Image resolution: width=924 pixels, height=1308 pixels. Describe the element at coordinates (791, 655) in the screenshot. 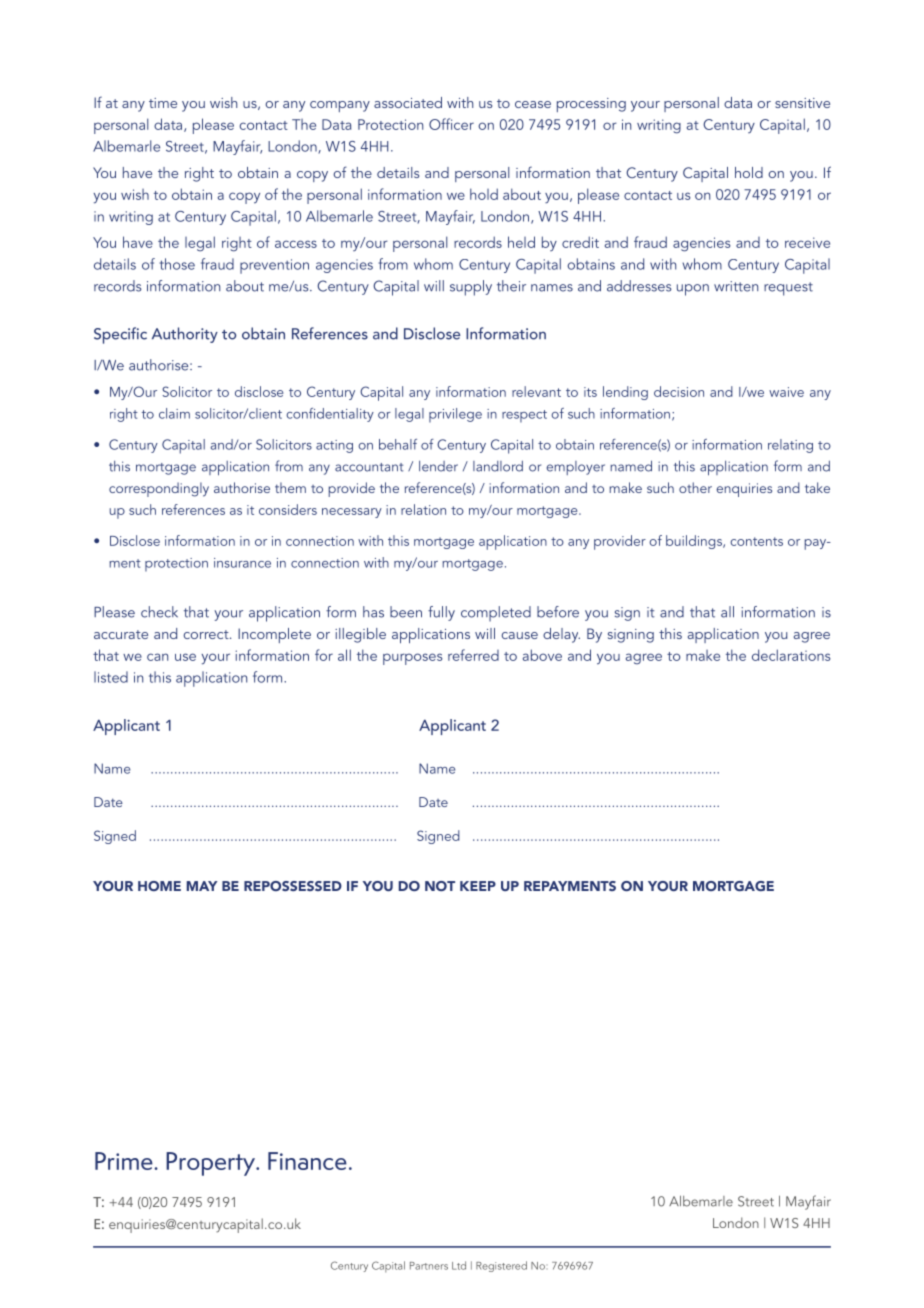

I see `declarations` at that location.
